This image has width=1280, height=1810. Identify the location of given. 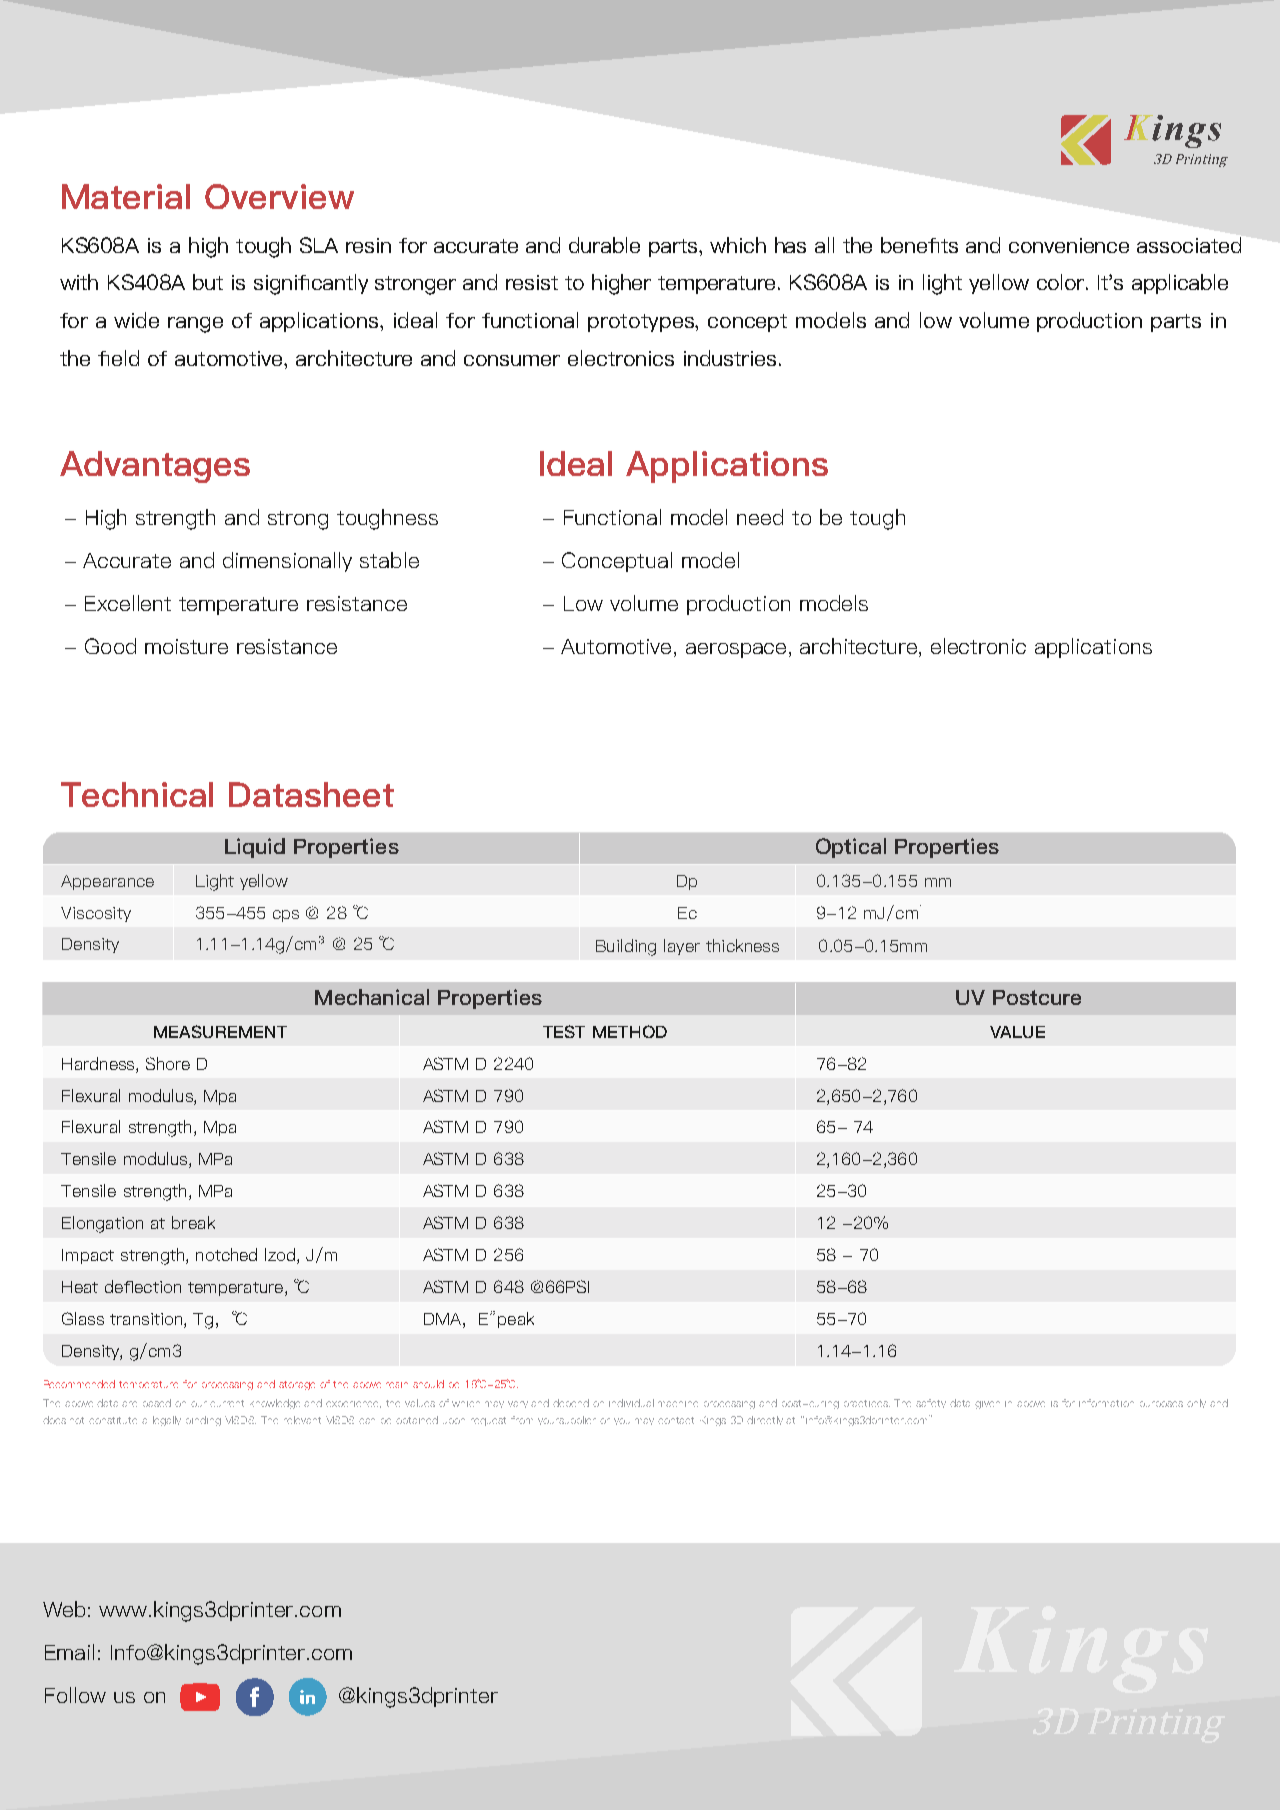
(987, 1405).
